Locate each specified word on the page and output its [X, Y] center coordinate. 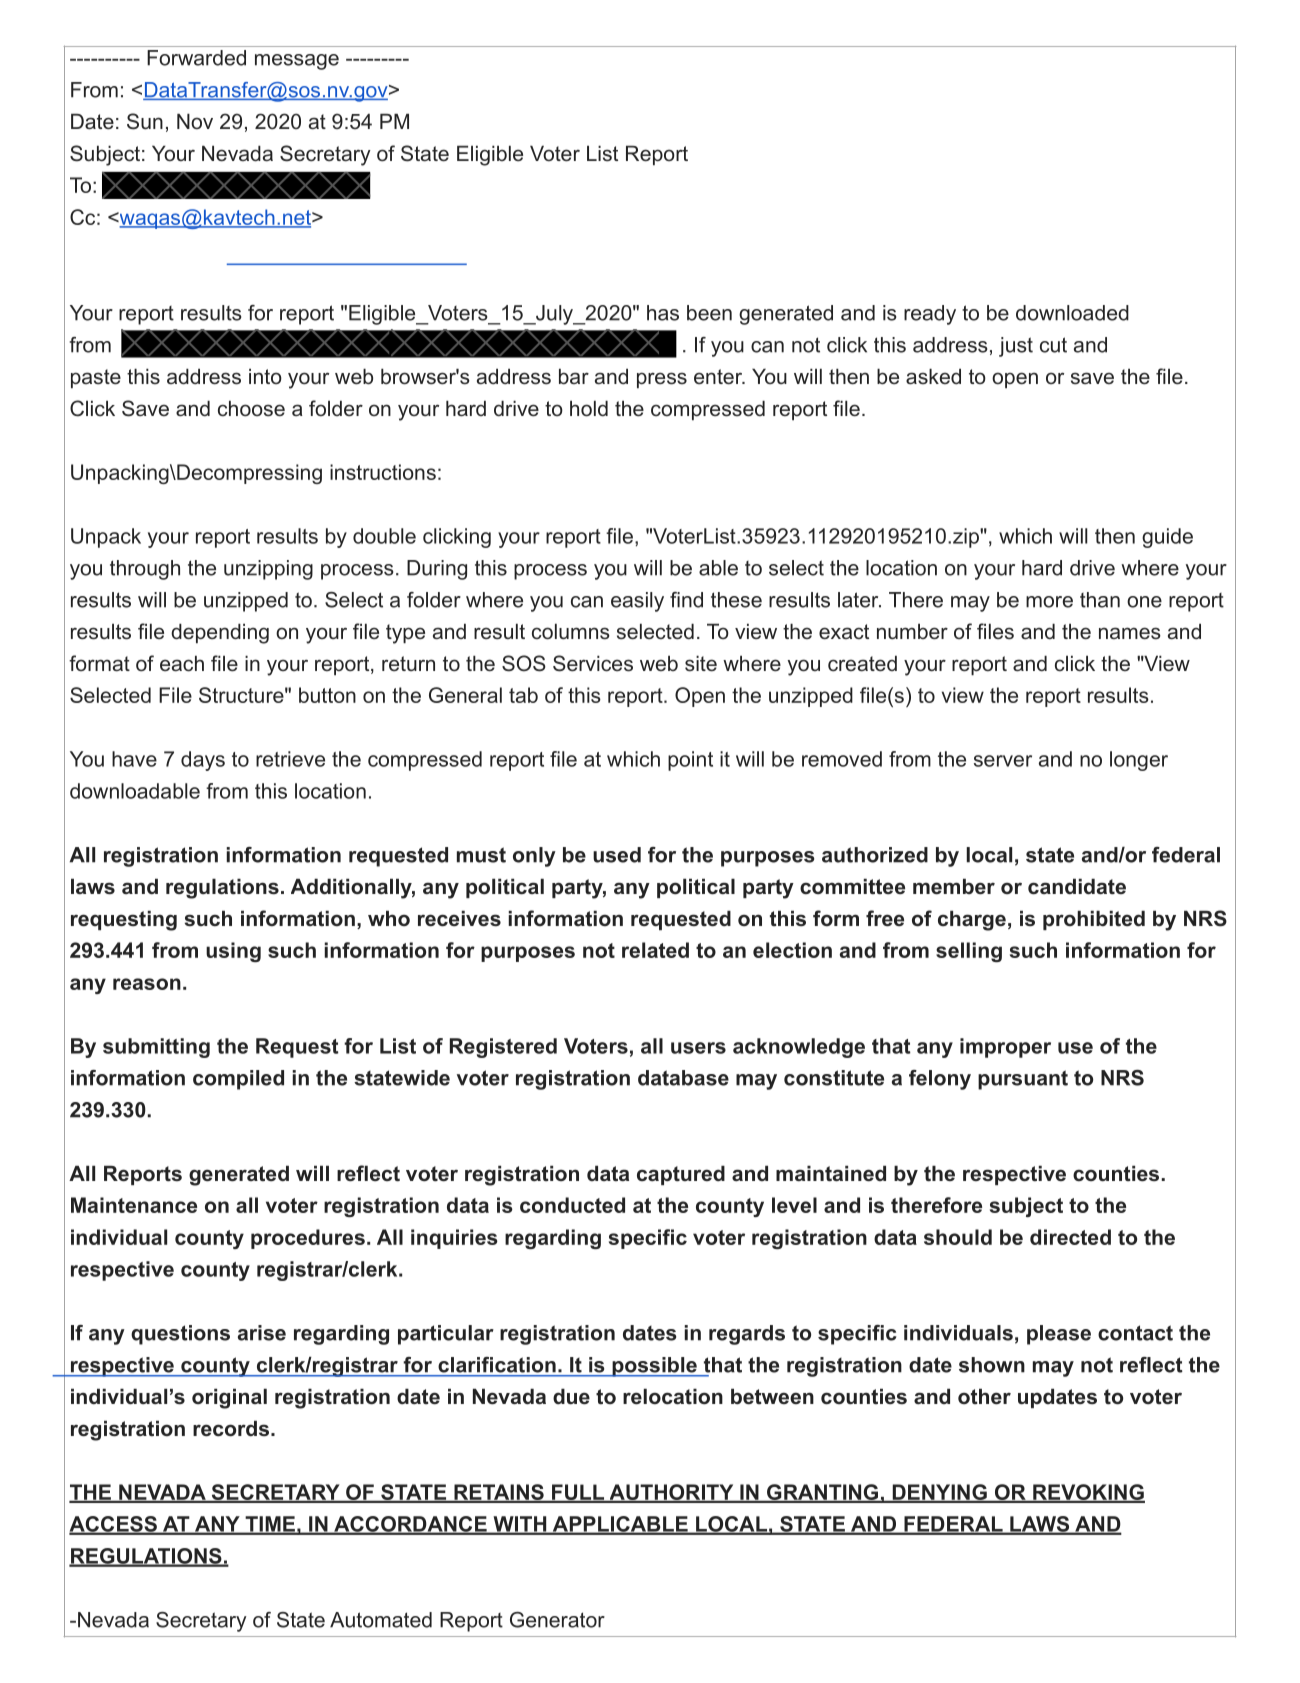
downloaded [1072, 313]
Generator [557, 1620]
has [663, 313]
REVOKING [1088, 1493]
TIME [270, 1525]
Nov [195, 121]
